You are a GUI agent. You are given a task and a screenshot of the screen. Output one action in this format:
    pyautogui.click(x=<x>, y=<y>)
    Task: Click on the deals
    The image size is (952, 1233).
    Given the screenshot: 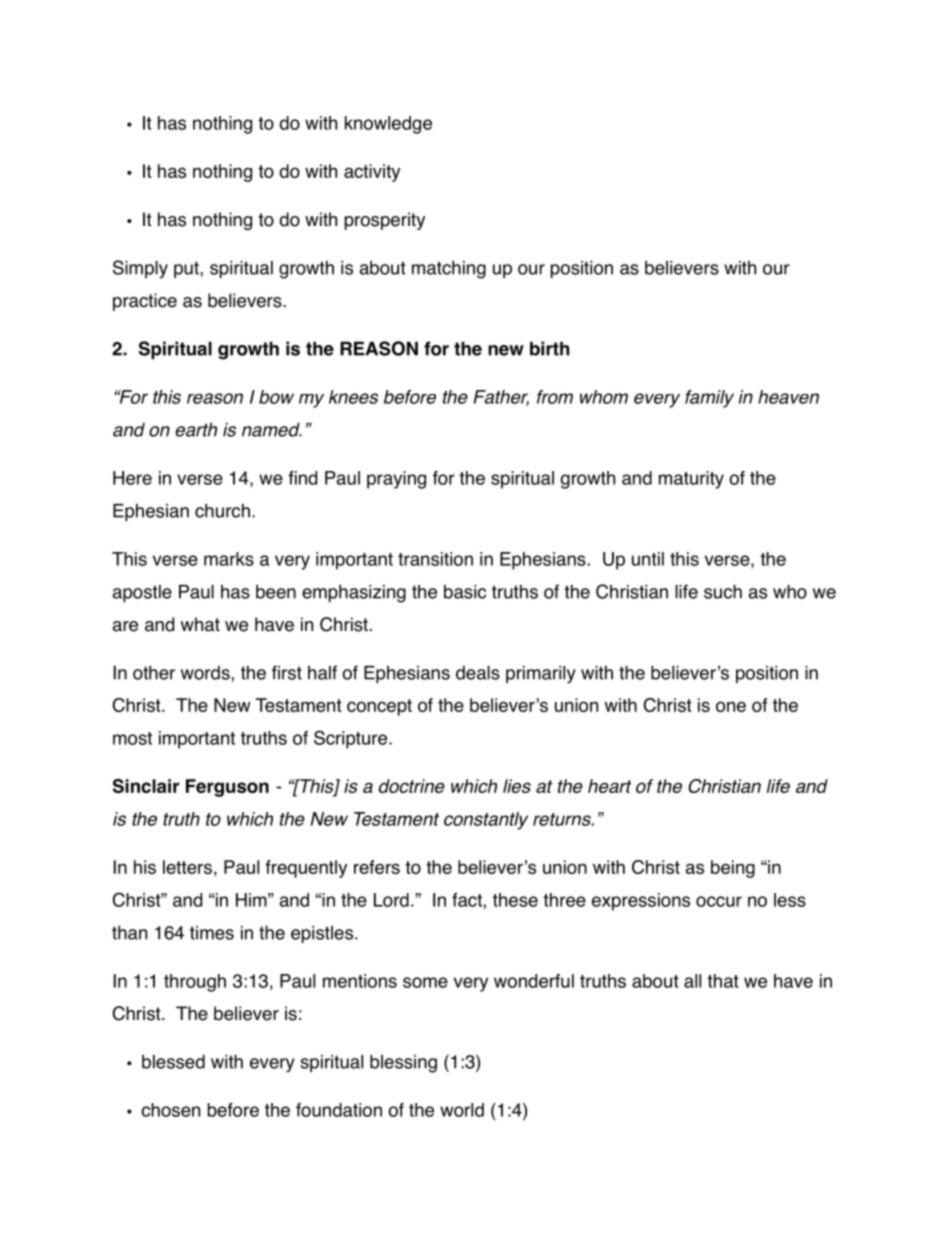 What is the action you would take?
    pyautogui.click(x=478, y=673)
